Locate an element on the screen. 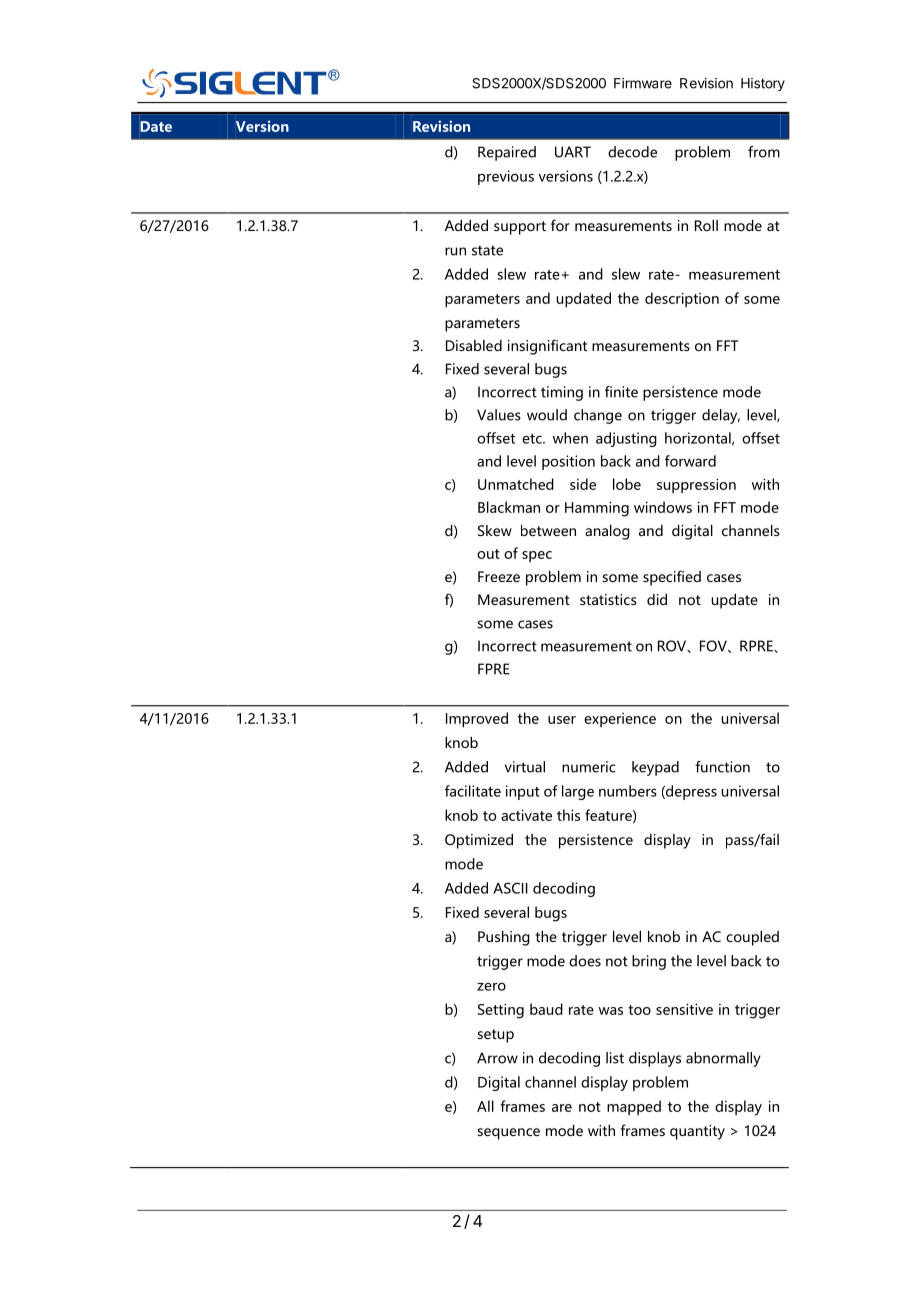 This screenshot has height=1308, width=924. decode is located at coordinates (632, 152).
